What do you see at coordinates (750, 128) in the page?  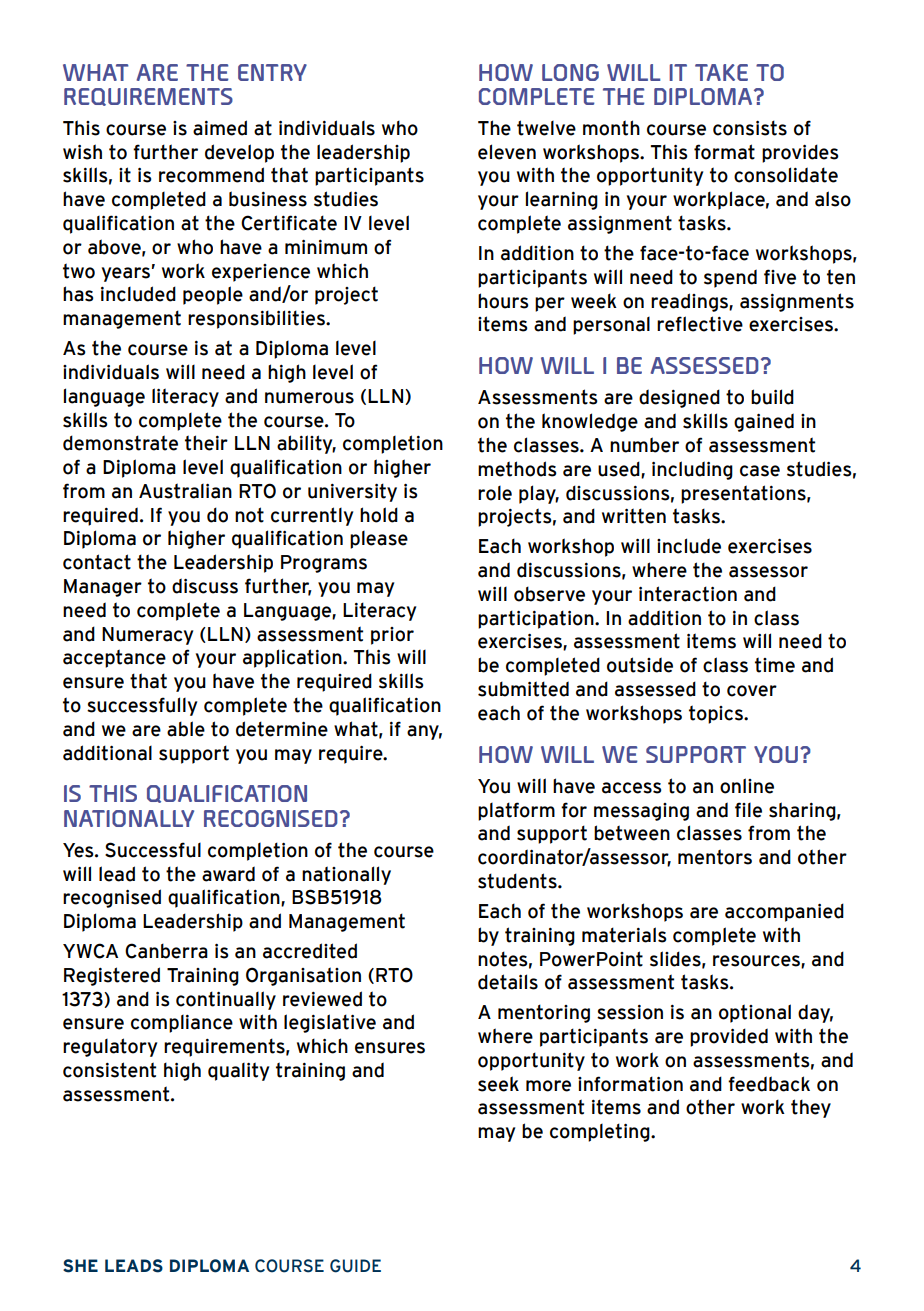 I see `consists` at bounding box center [750, 128].
